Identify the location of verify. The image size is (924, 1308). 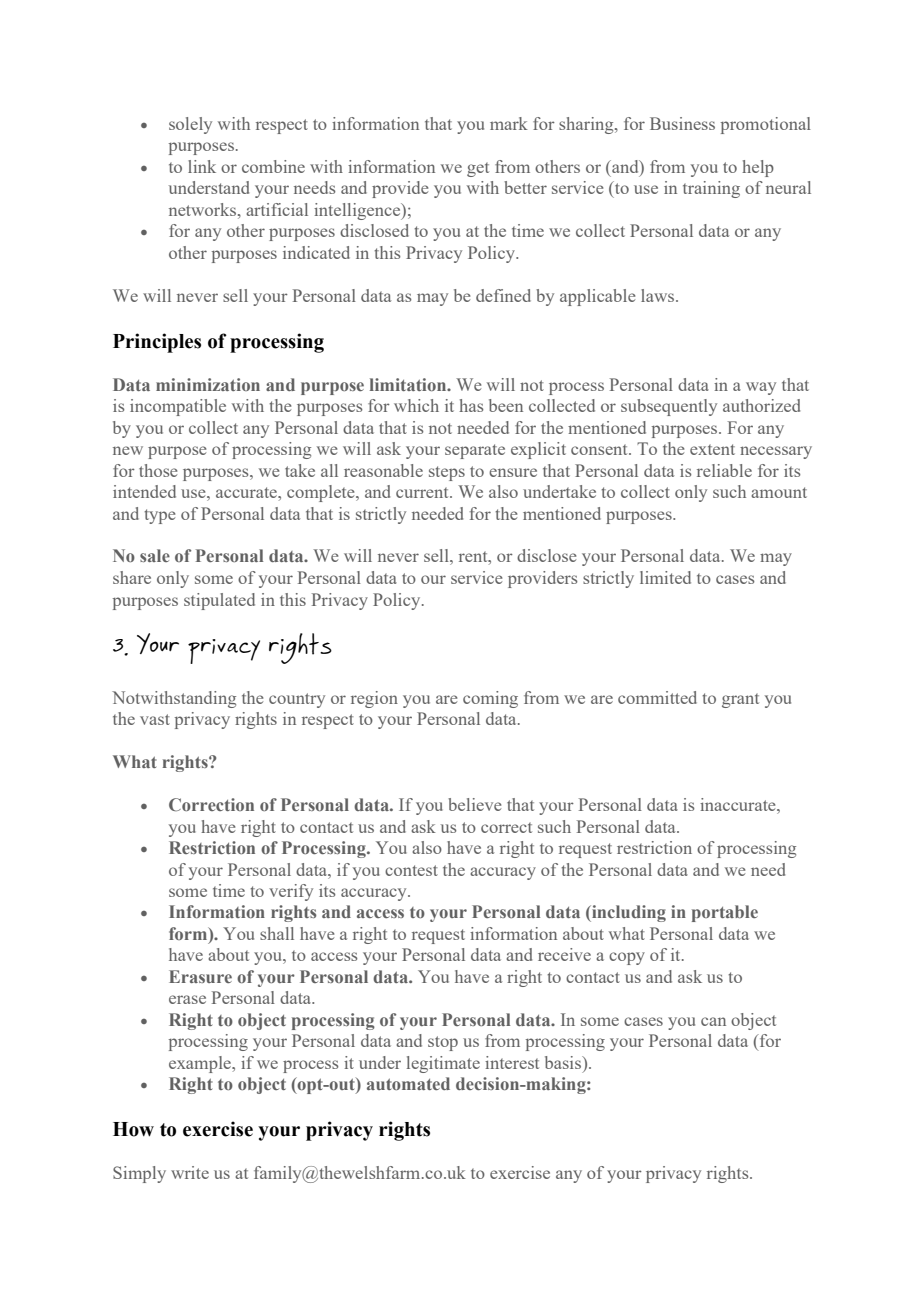
(291, 892).
